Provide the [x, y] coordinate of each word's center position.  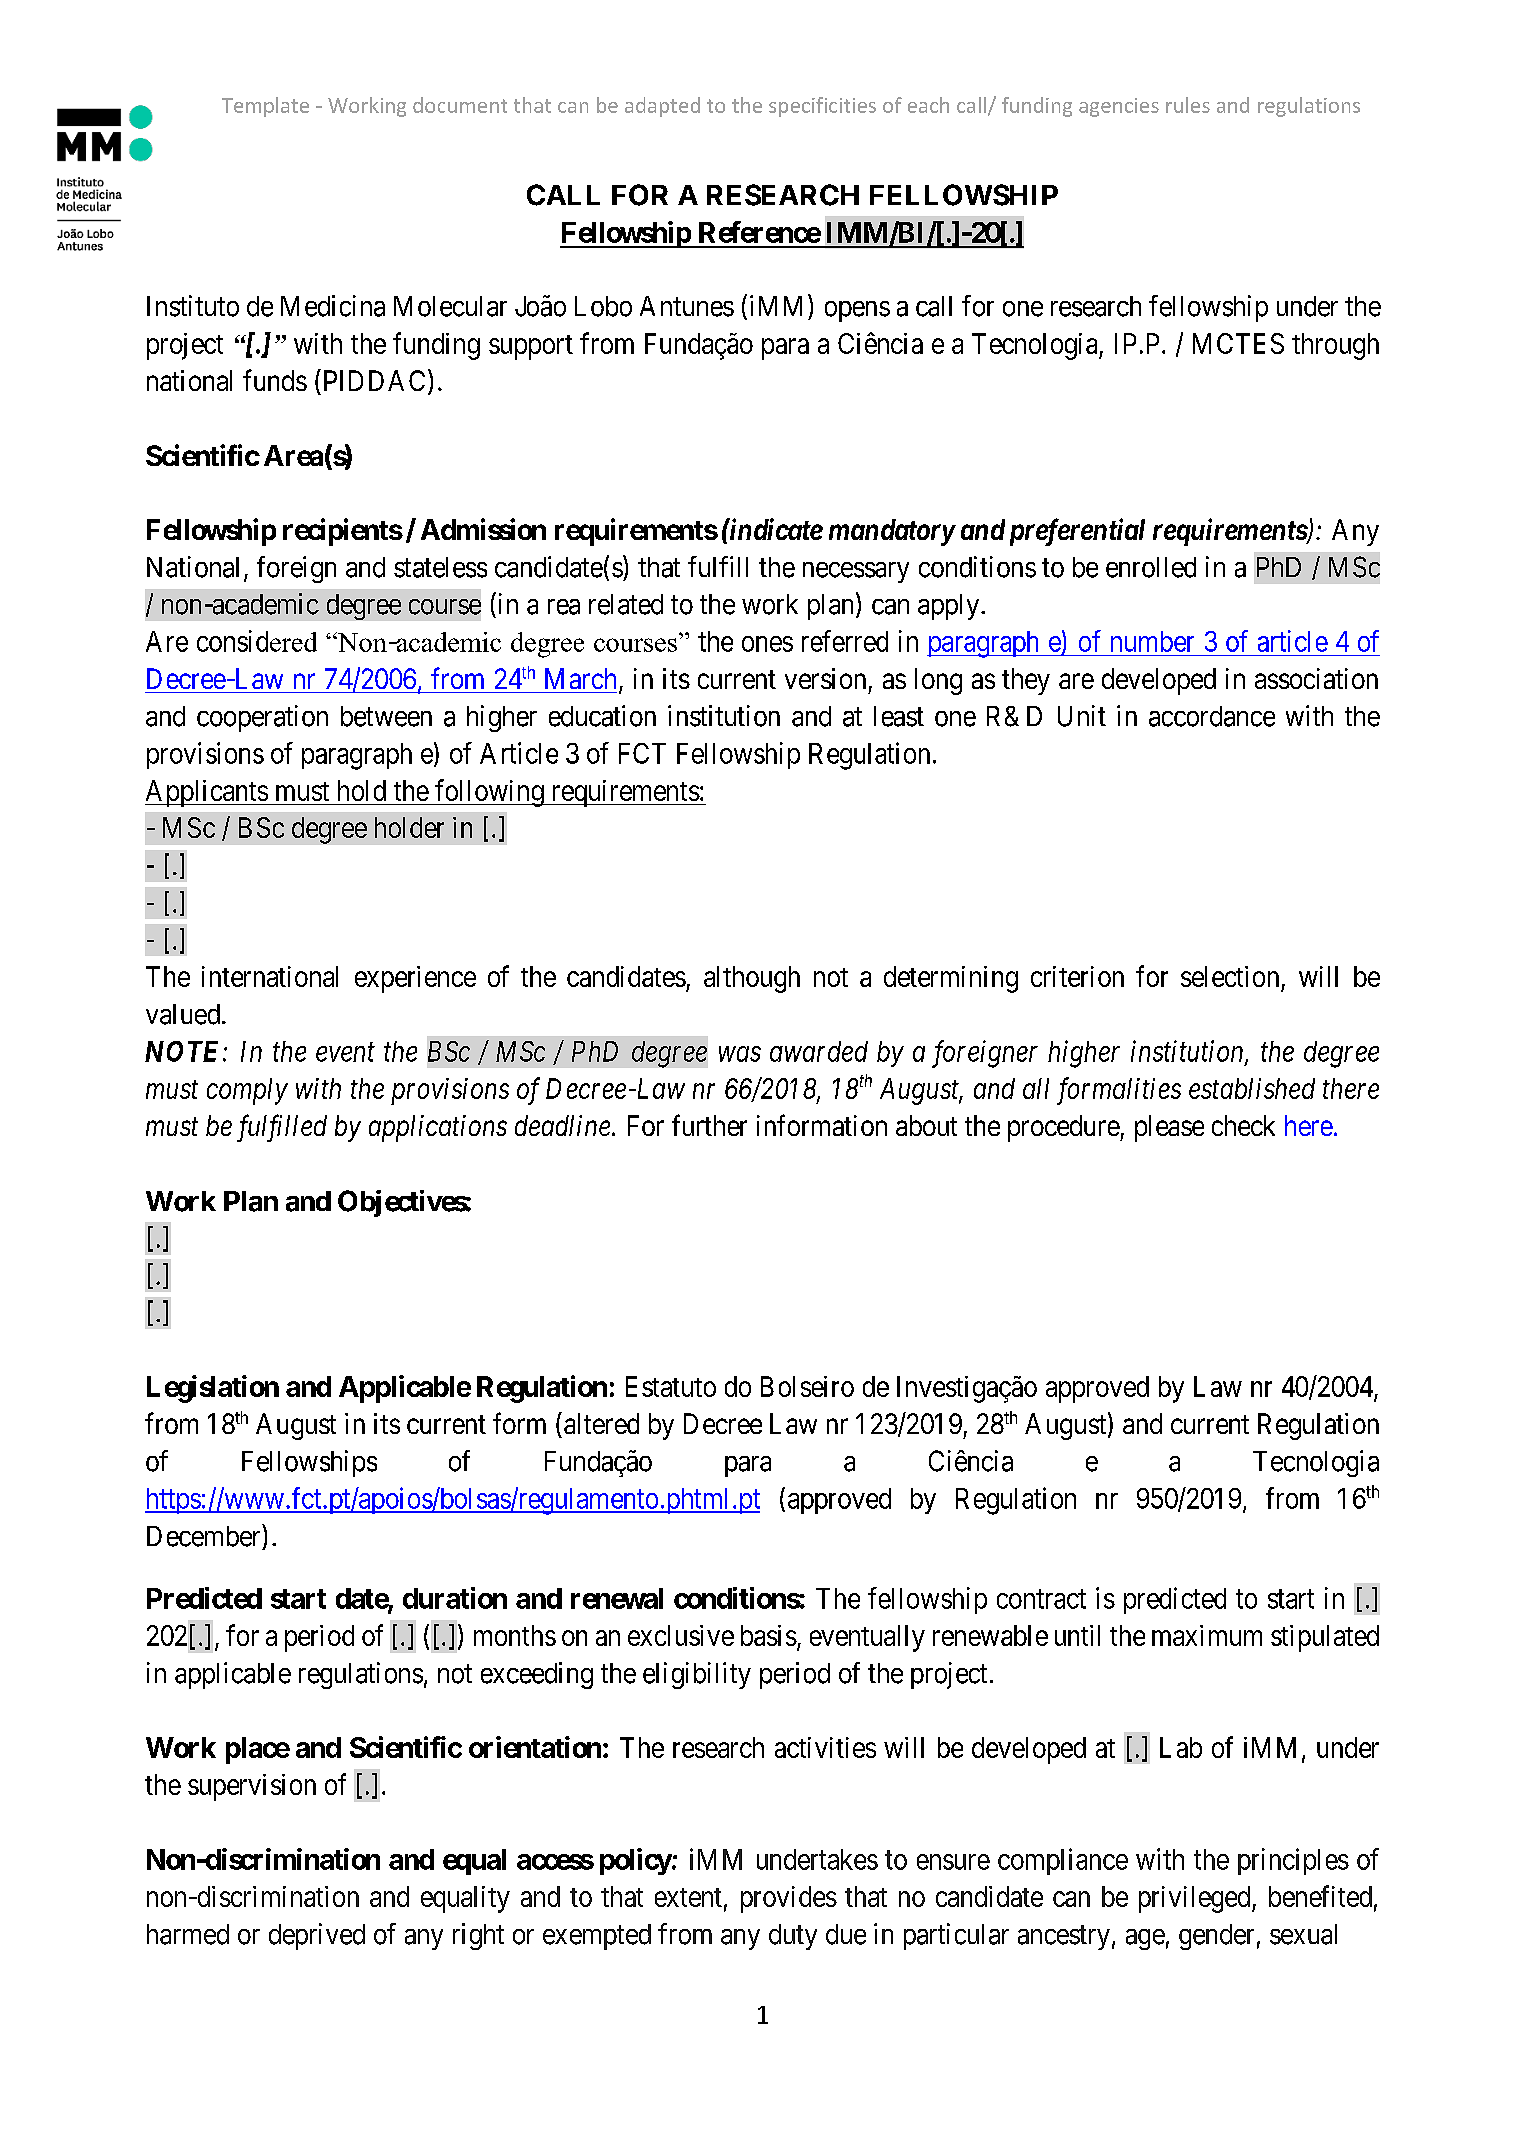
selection [1230, 976]
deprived [317, 1936]
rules [1188, 105]
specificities [822, 107]
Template [265, 107]
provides [789, 1899]
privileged [1196, 1899]
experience [415, 979]
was [740, 1054]
